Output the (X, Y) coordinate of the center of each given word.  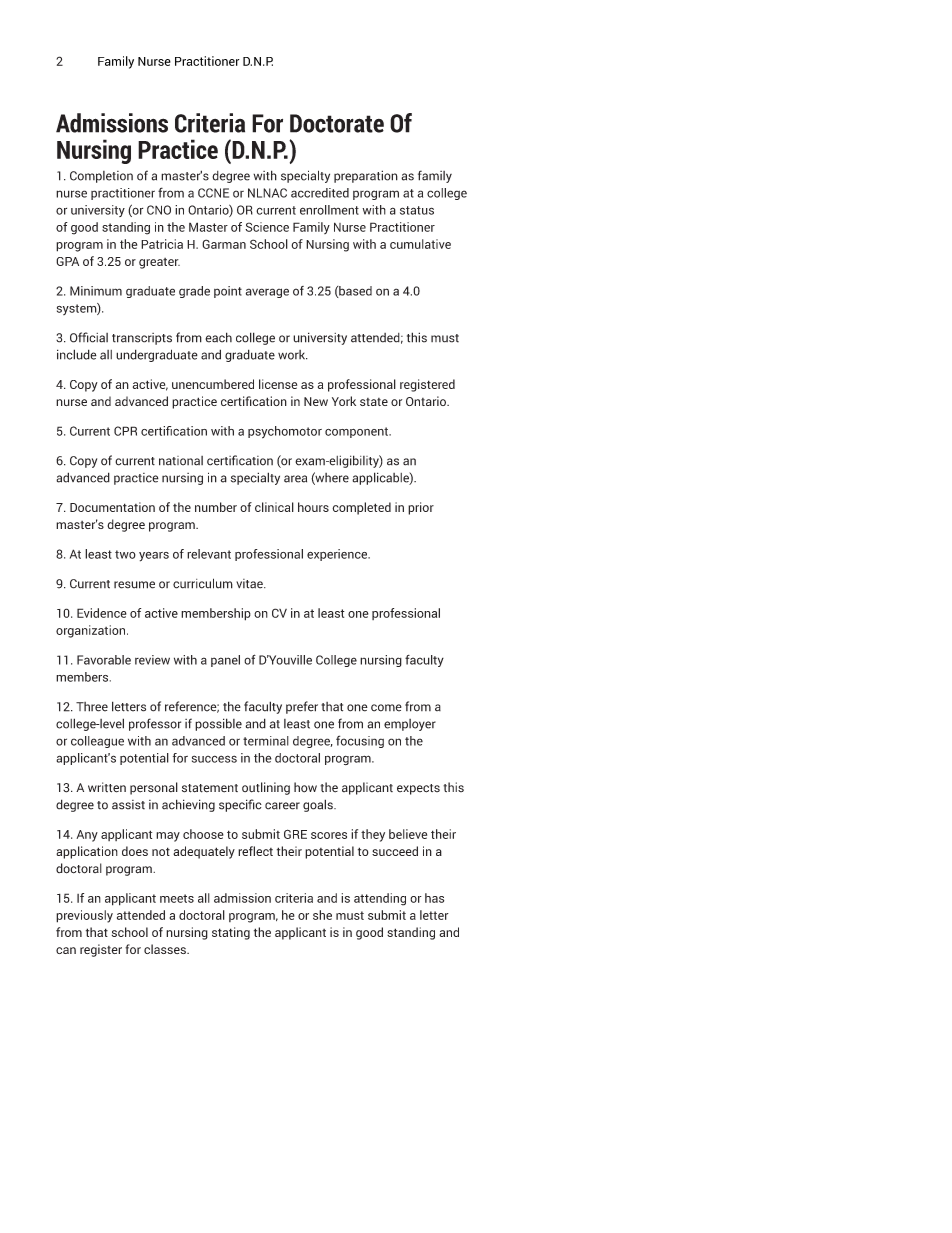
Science (267, 227)
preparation (366, 176)
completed (361, 508)
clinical (274, 507)
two (125, 554)
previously (84, 916)
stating (231, 933)
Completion (101, 177)
